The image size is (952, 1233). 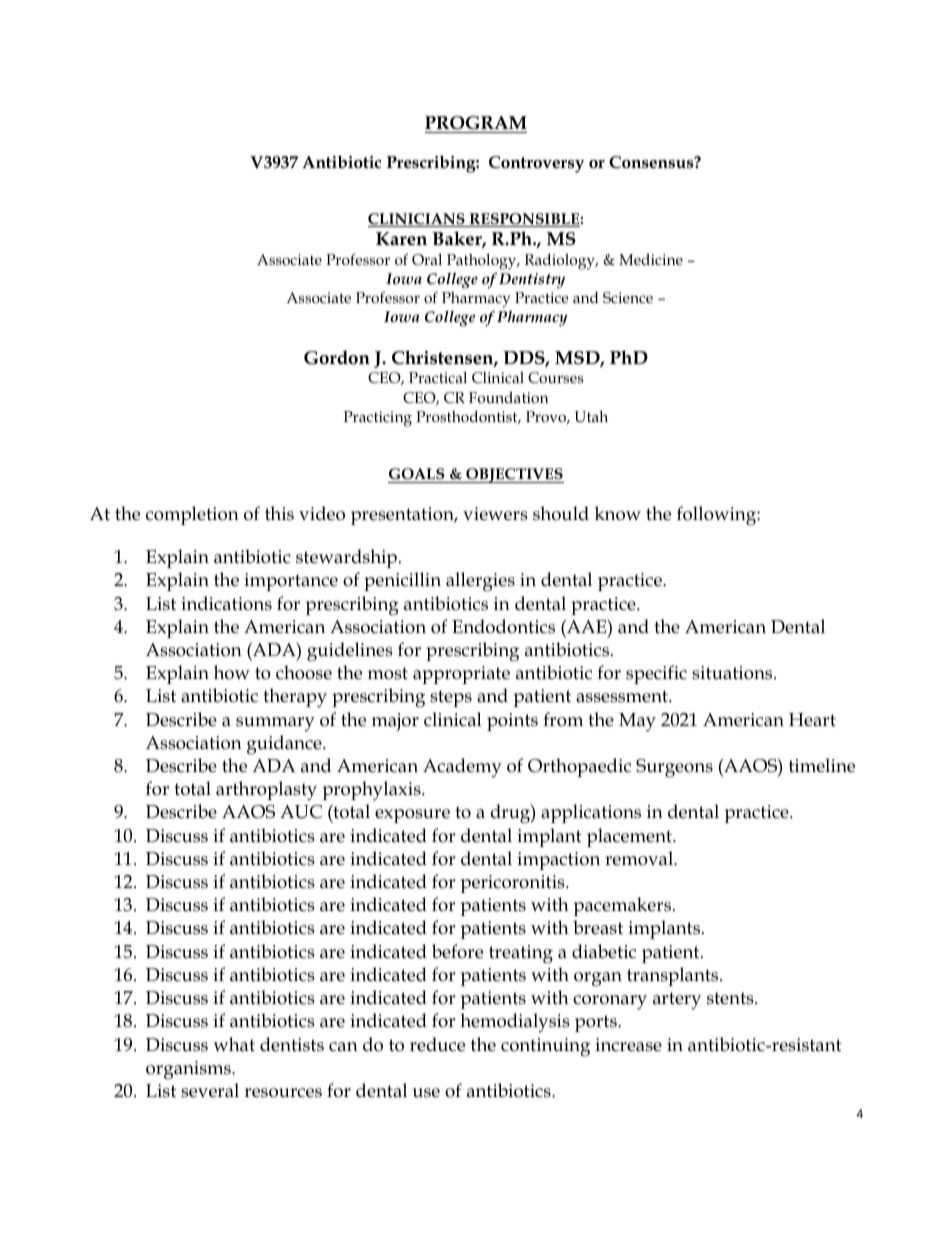 What do you see at coordinates (558, 861) in the screenshot?
I see `impaction` at bounding box center [558, 861].
